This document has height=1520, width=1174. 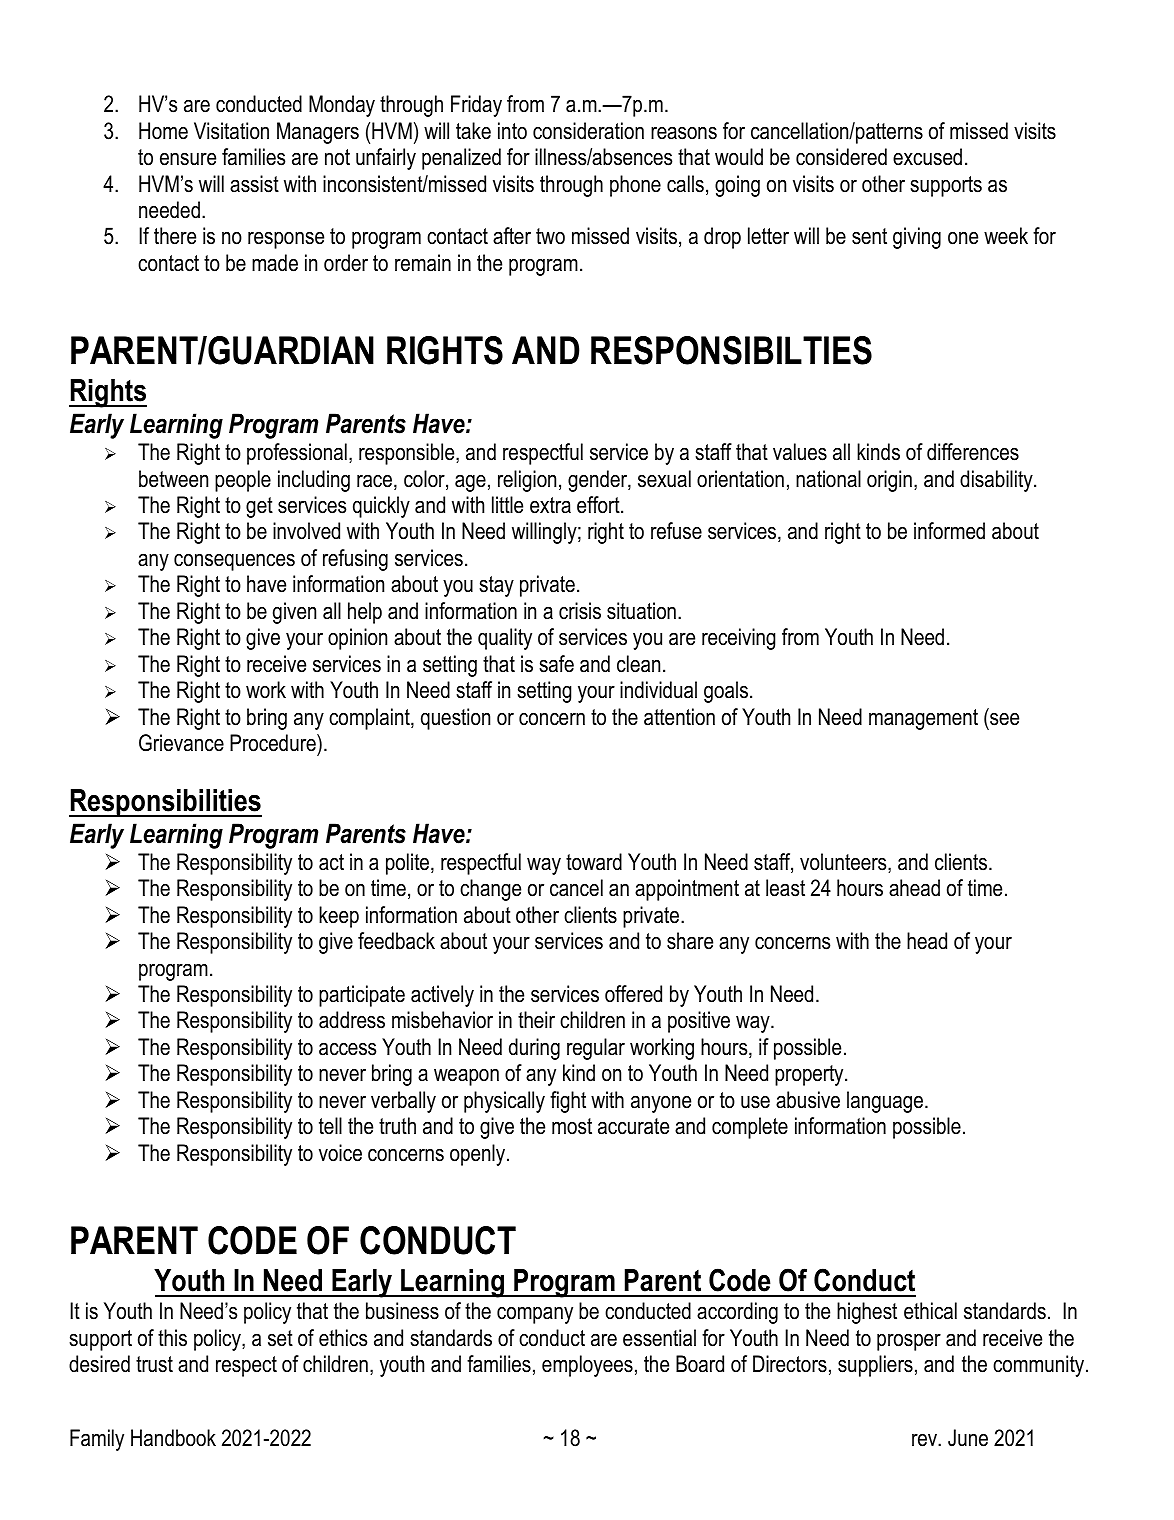 What do you see at coordinates (588, 131) in the document?
I see `consideration` at bounding box center [588, 131].
